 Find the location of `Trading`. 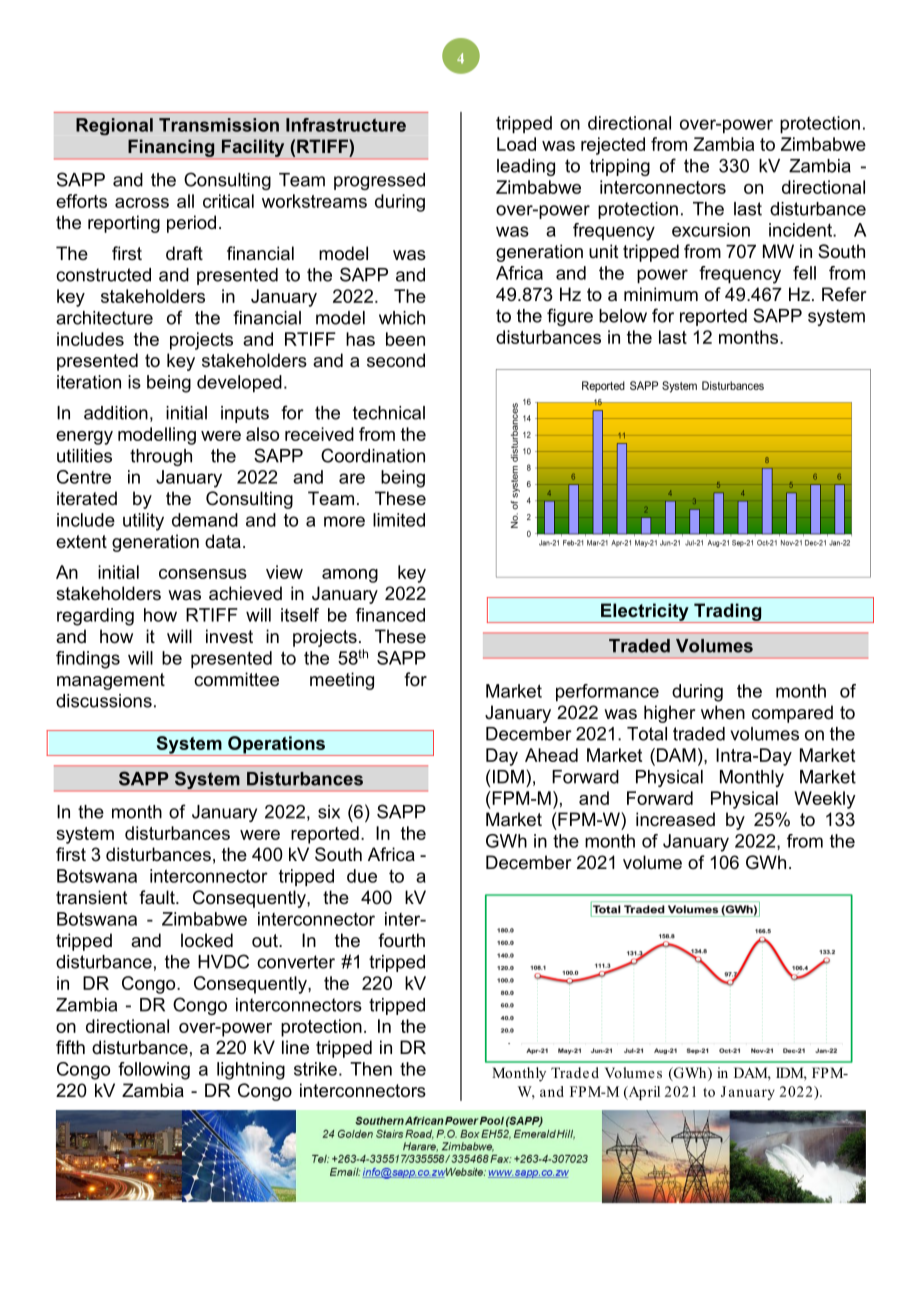

Trading is located at coordinates (728, 613).
